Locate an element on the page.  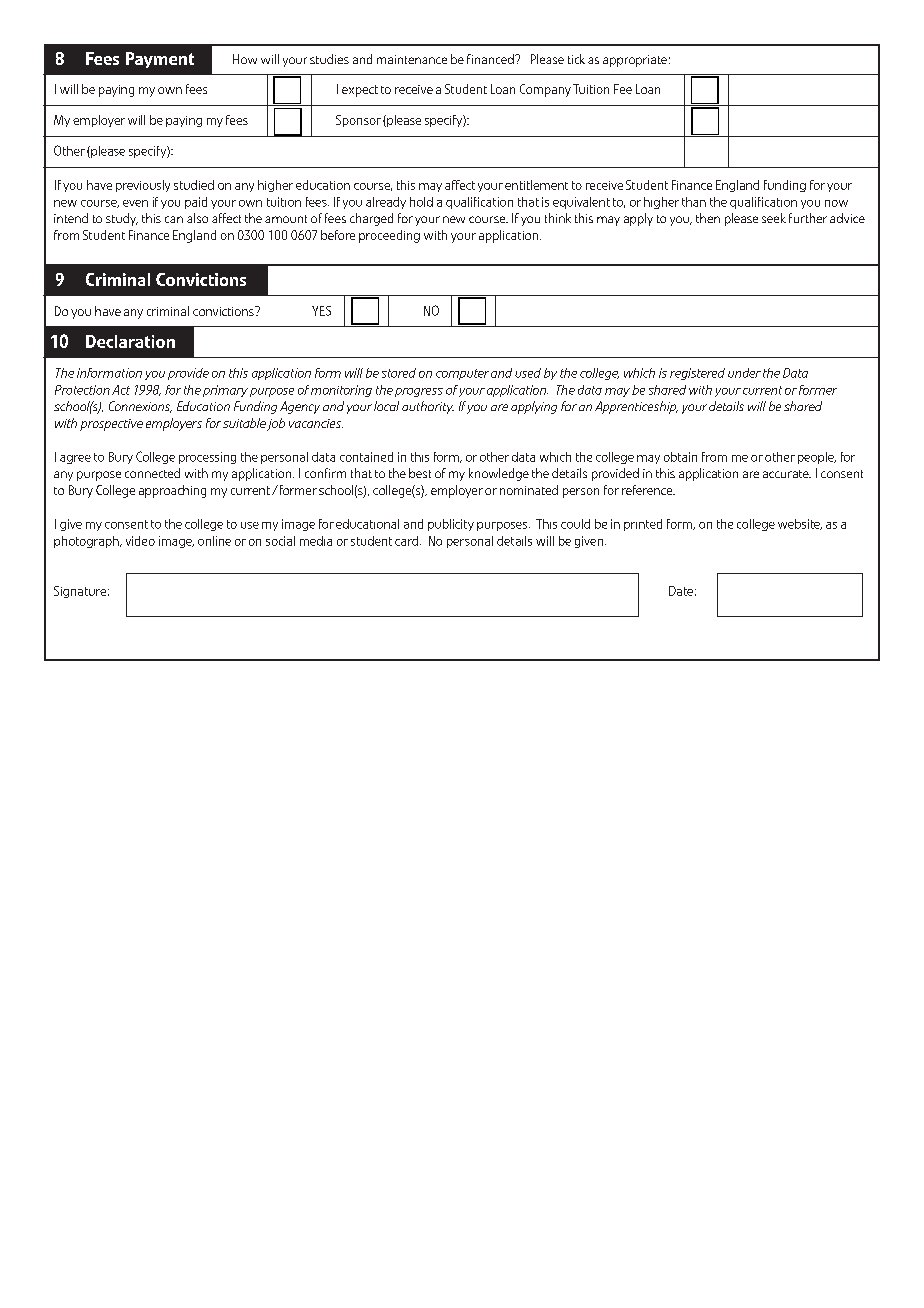
maintenance is located at coordinates (412, 59).
